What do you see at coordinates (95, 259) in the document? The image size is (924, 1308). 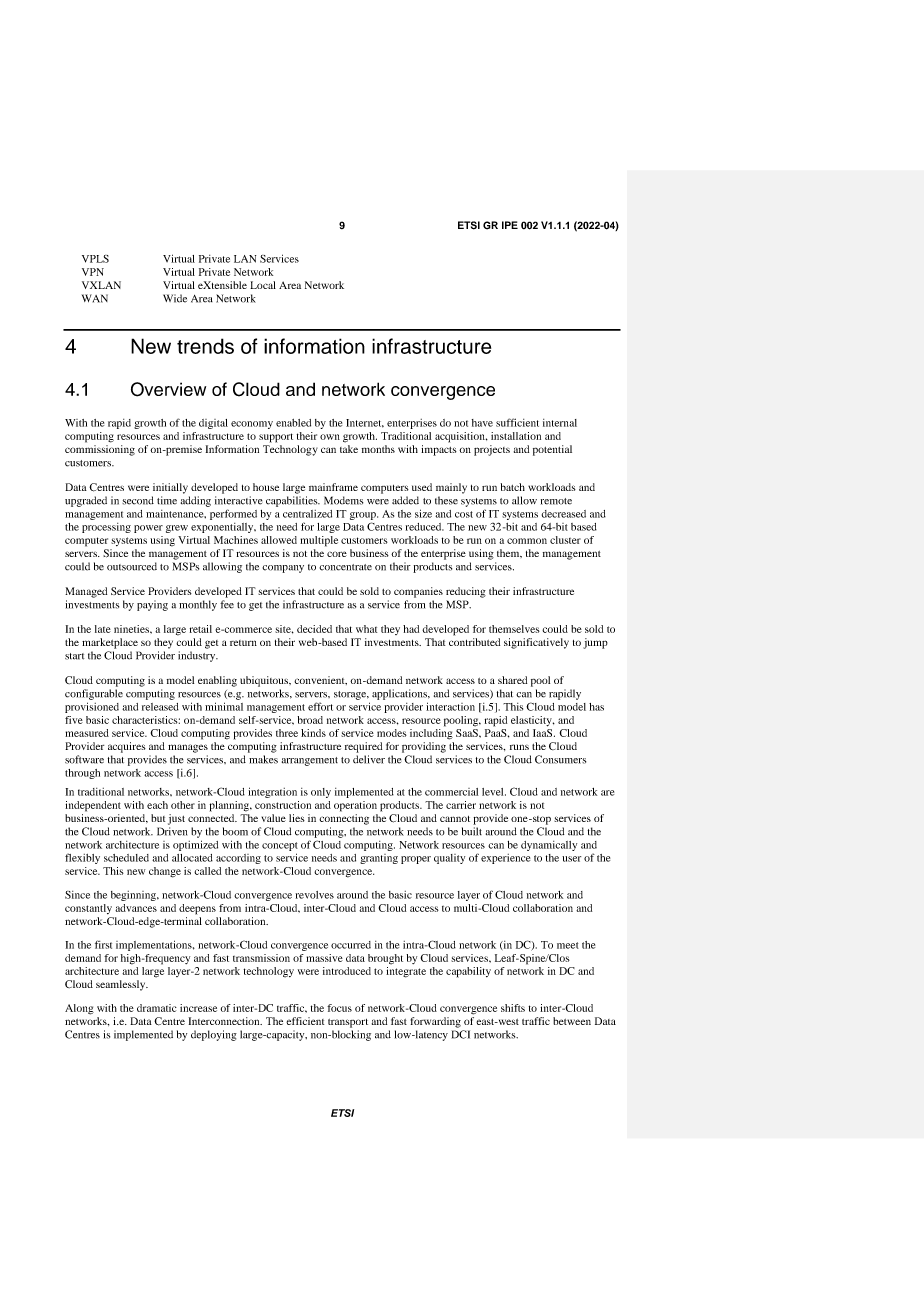 I see `VPLS` at bounding box center [95, 259].
